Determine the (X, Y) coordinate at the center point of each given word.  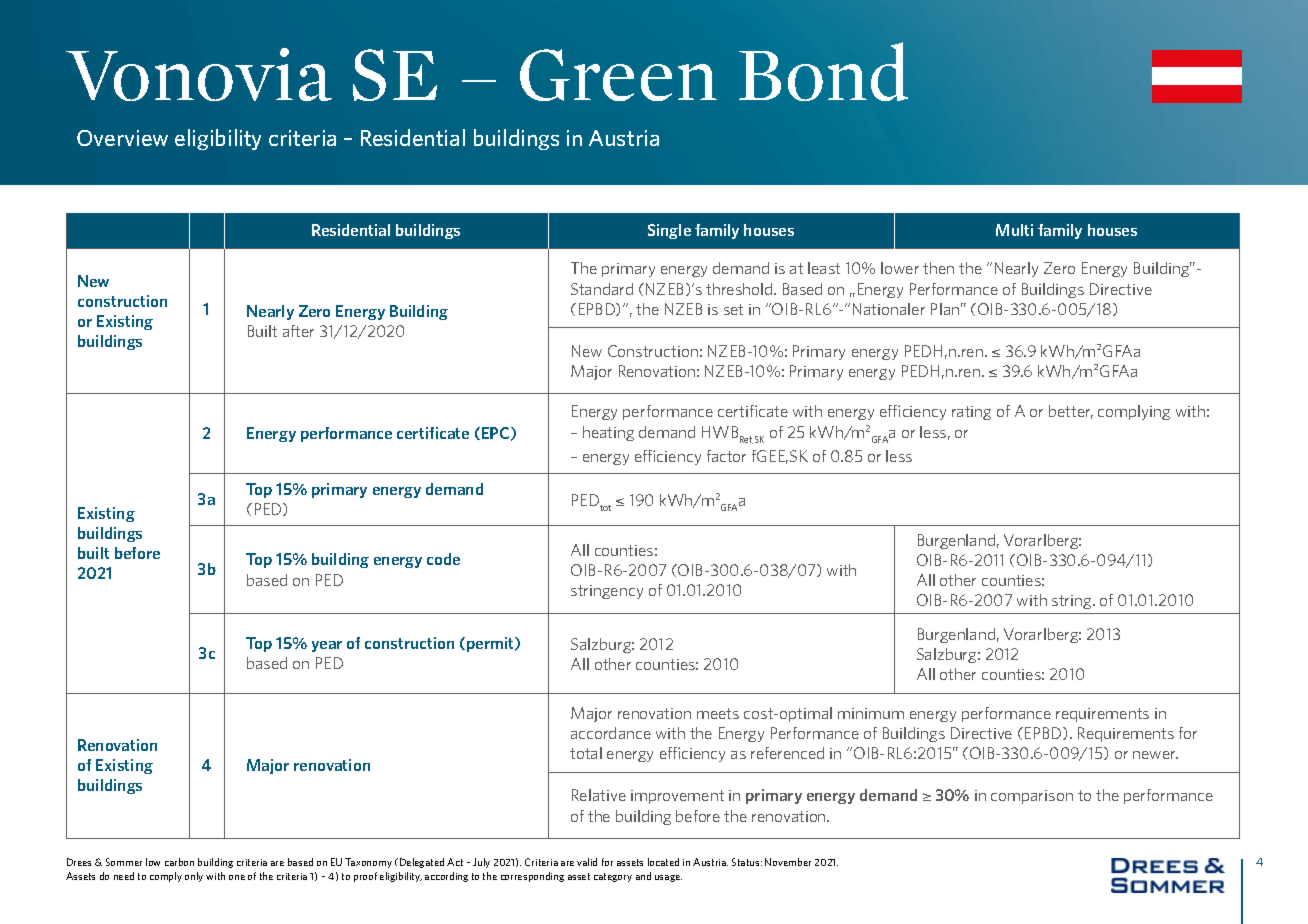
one (237, 877)
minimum (871, 713)
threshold (740, 289)
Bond (823, 71)
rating (971, 413)
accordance (611, 733)
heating (608, 433)
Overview (122, 138)
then (938, 268)
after (298, 331)
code (443, 559)
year (327, 646)
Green (618, 75)
